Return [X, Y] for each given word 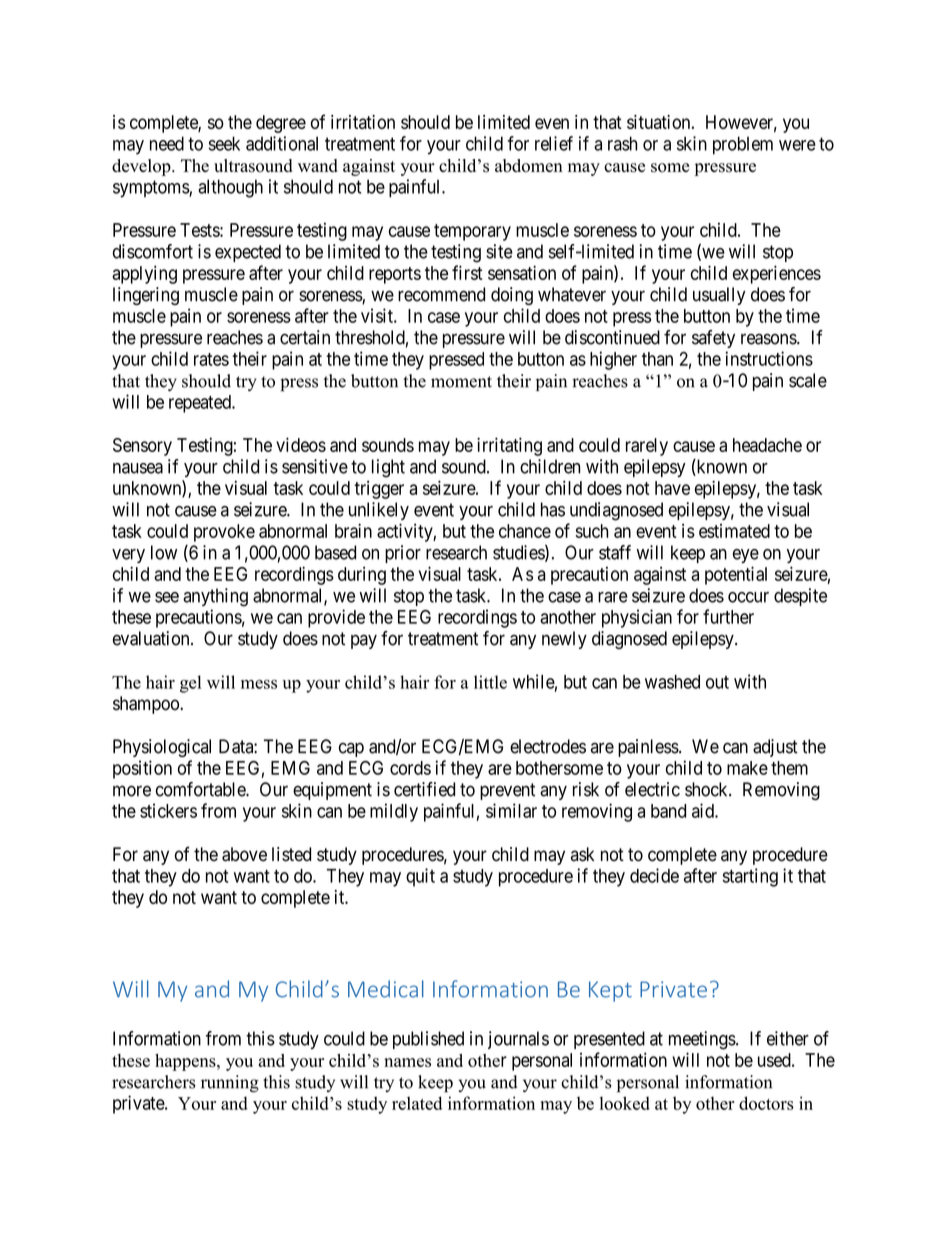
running [230, 1084]
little [490, 682]
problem [743, 145]
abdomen [529, 166]
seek [224, 143]
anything [215, 597]
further [728, 616]
